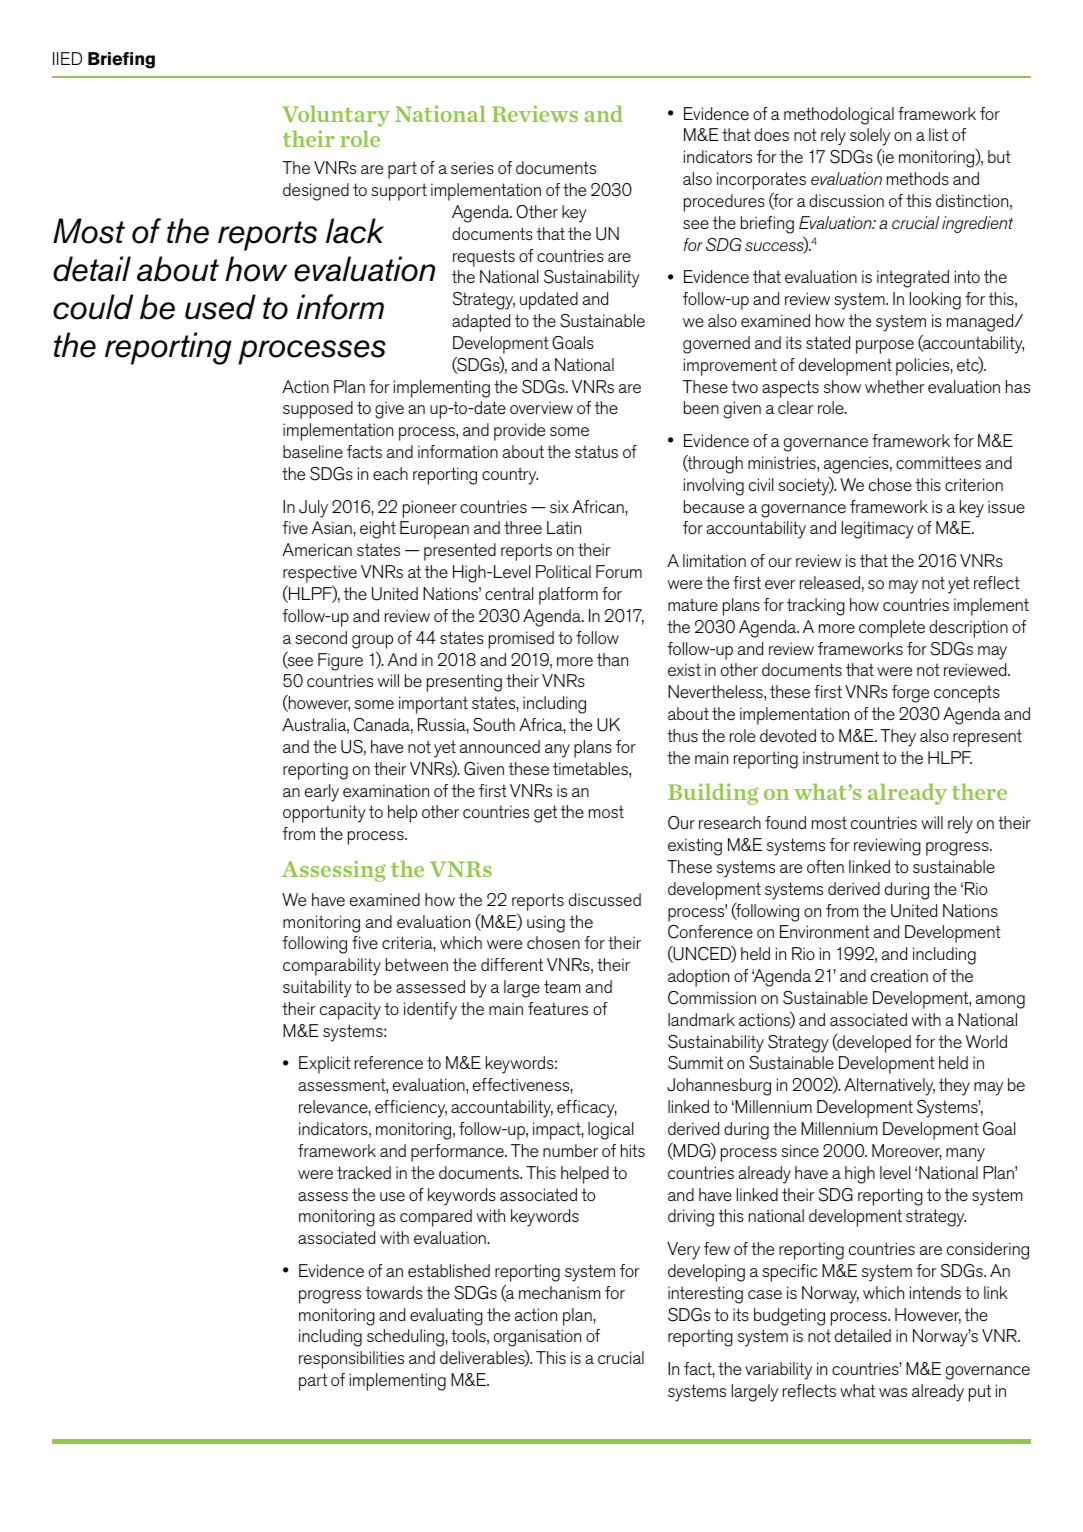 The width and height of the screenshot is (1083, 1532). I want to click on legitimacy, so click(878, 530).
